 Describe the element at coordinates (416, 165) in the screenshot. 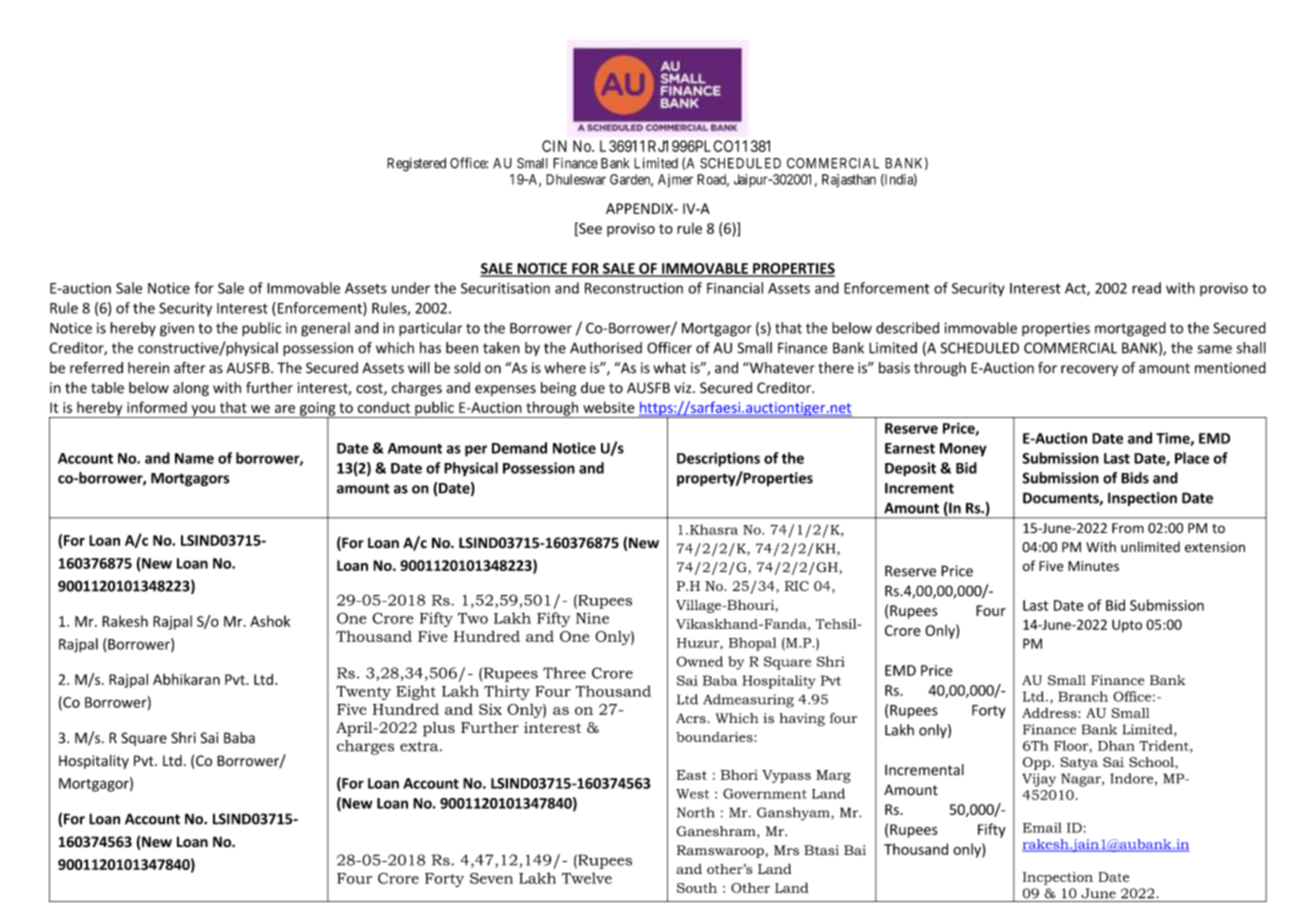

I see `Registered` at that location.
